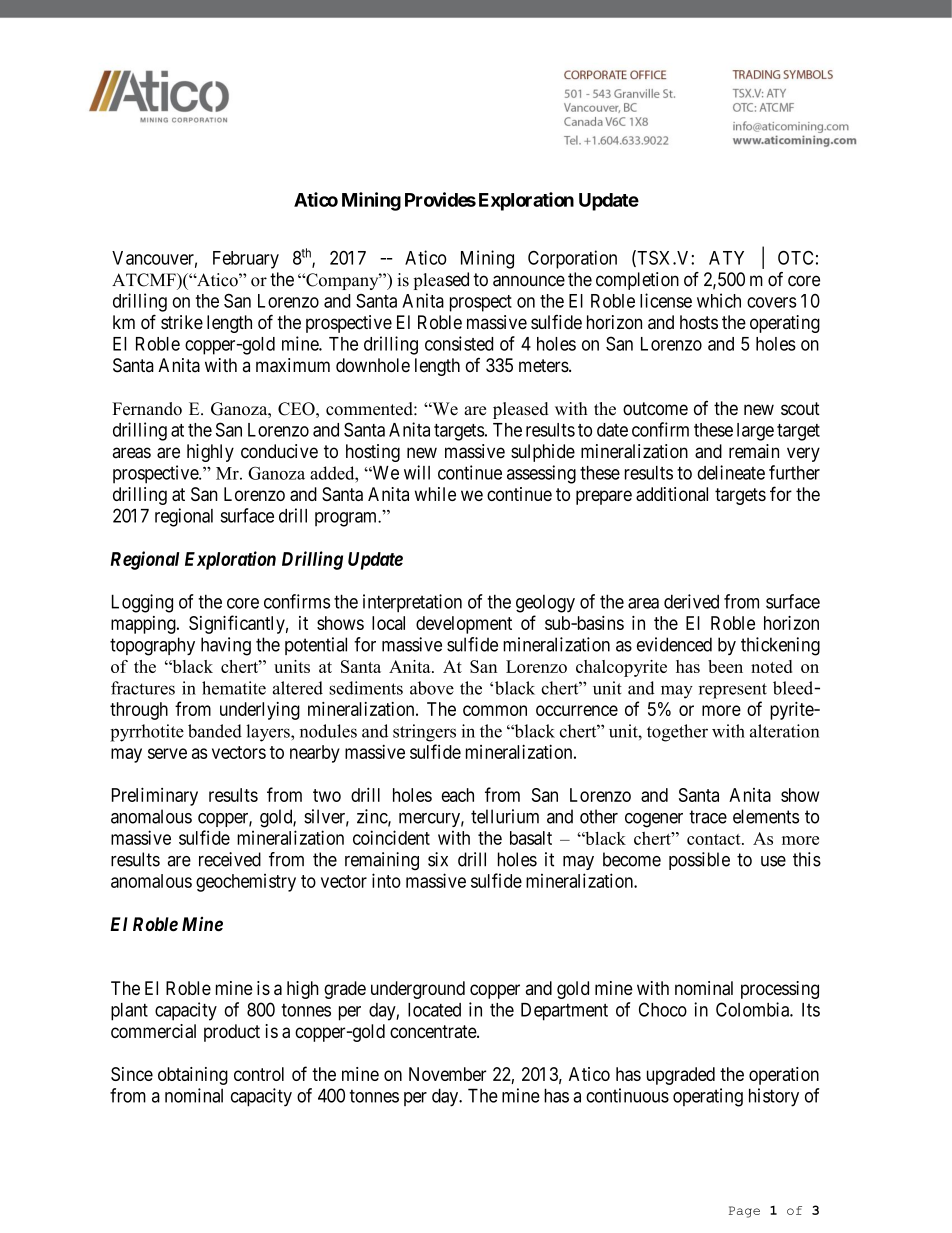 This screenshot has width=952, height=1233. I want to click on Logging, so click(142, 603).
